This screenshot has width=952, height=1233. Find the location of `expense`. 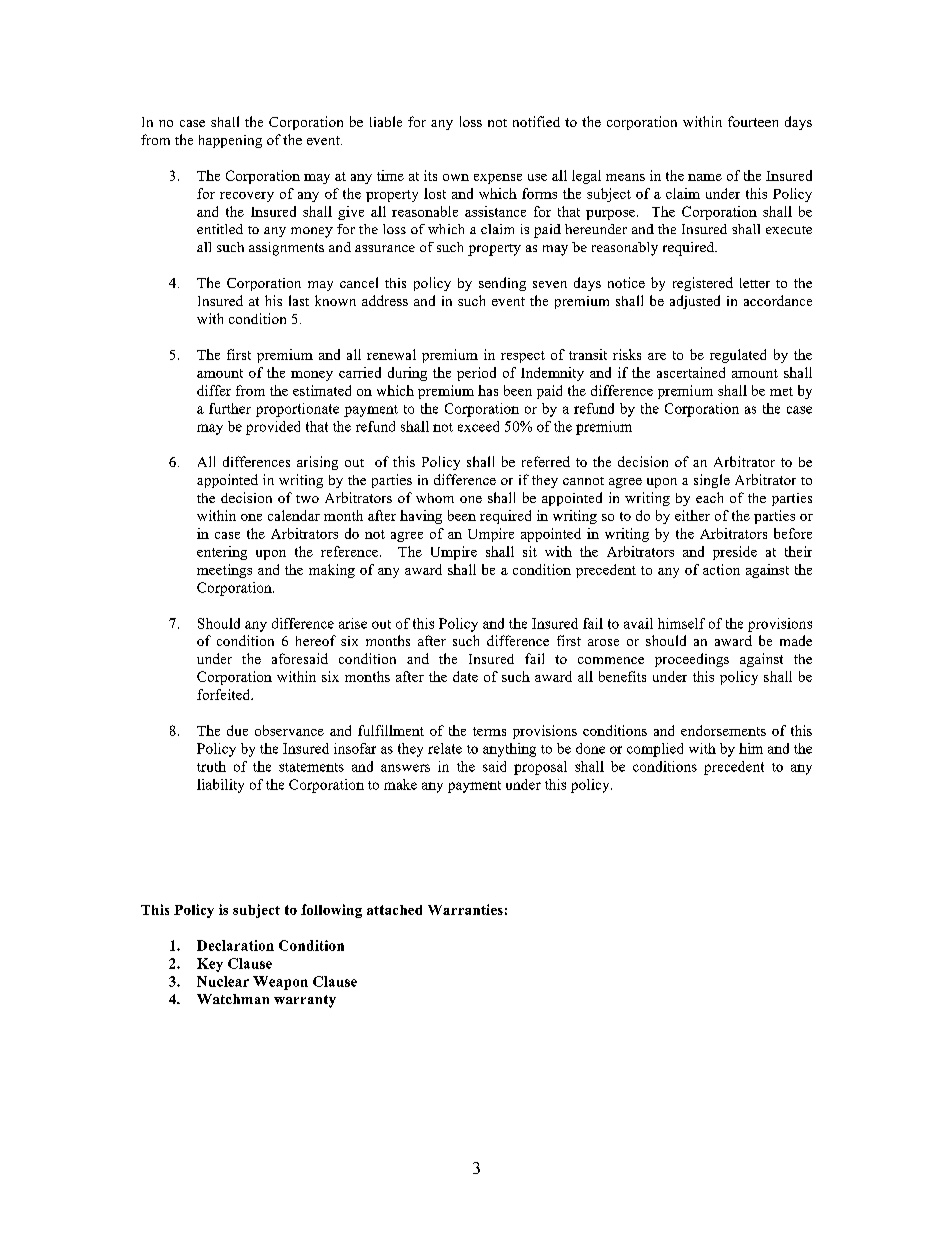

expense is located at coordinates (498, 179).
